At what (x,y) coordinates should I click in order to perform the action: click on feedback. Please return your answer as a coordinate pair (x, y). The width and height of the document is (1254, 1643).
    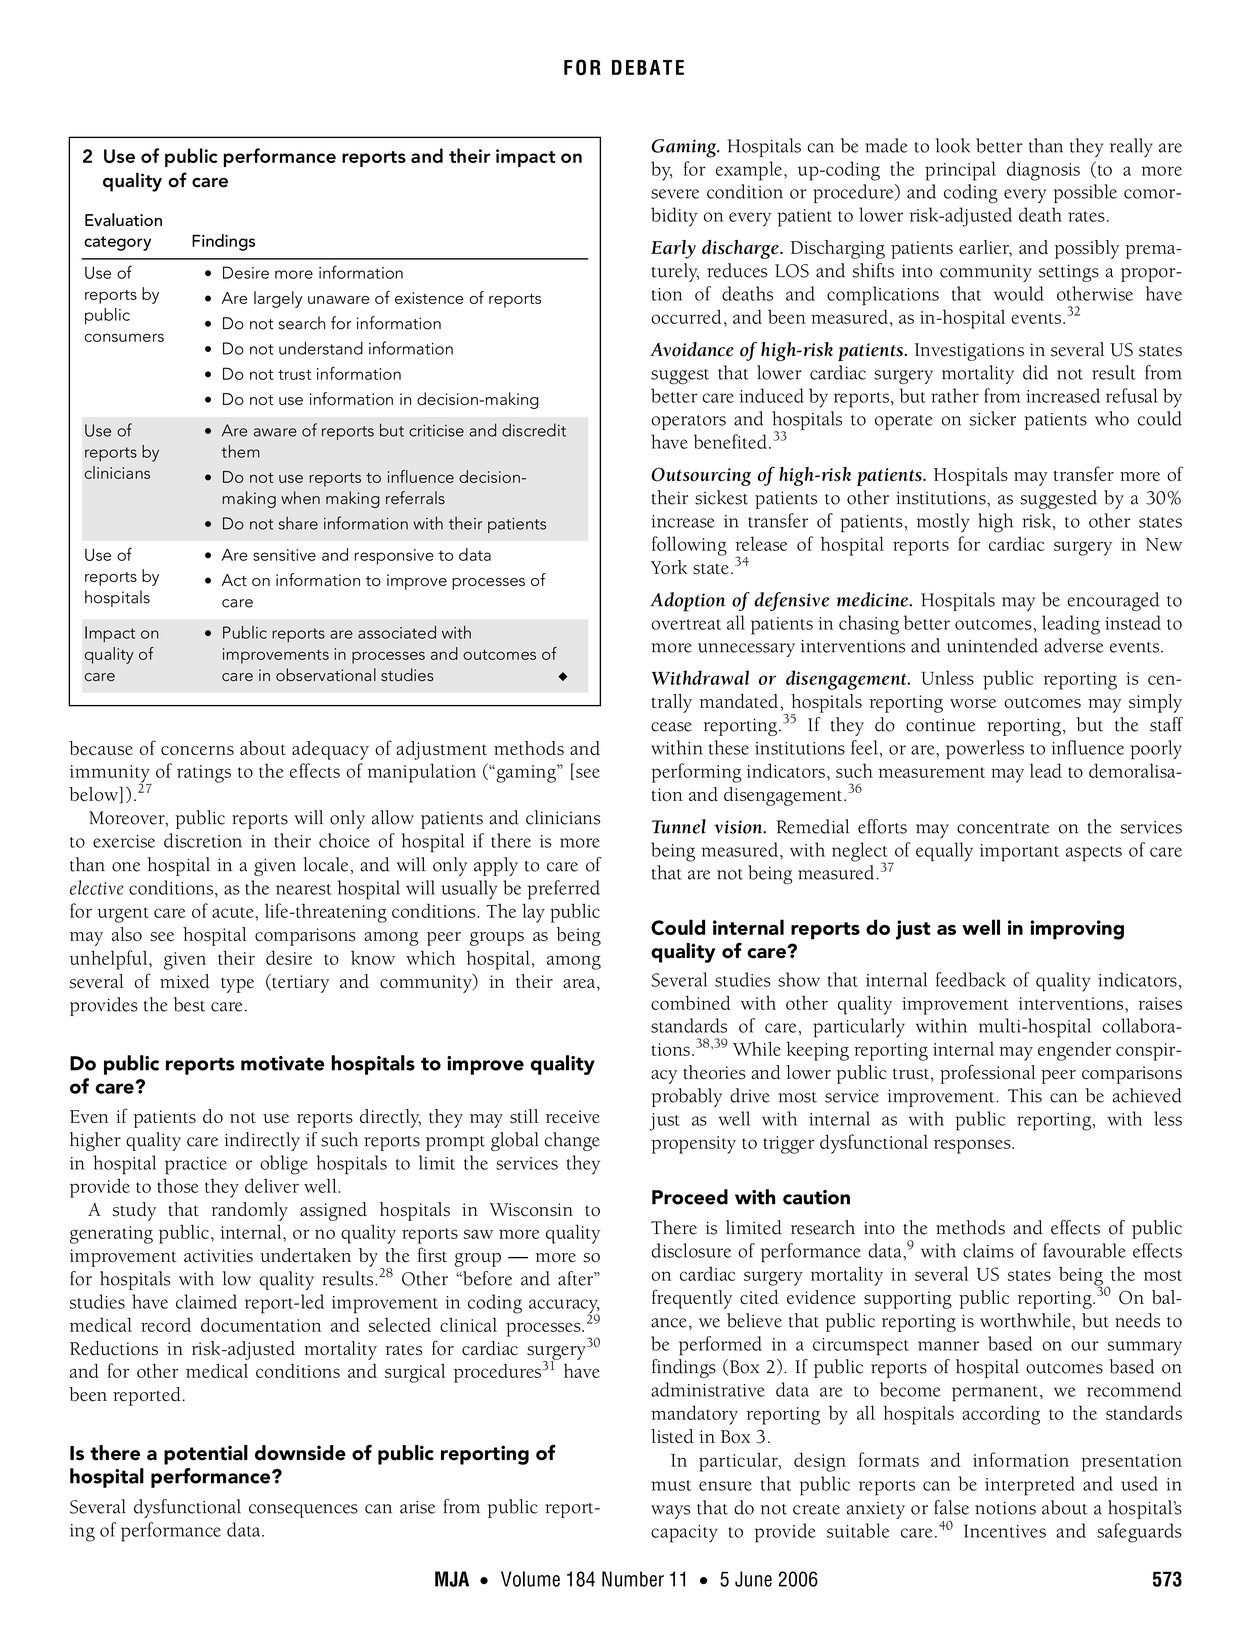
    Looking at the image, I should click on (971, 979).
